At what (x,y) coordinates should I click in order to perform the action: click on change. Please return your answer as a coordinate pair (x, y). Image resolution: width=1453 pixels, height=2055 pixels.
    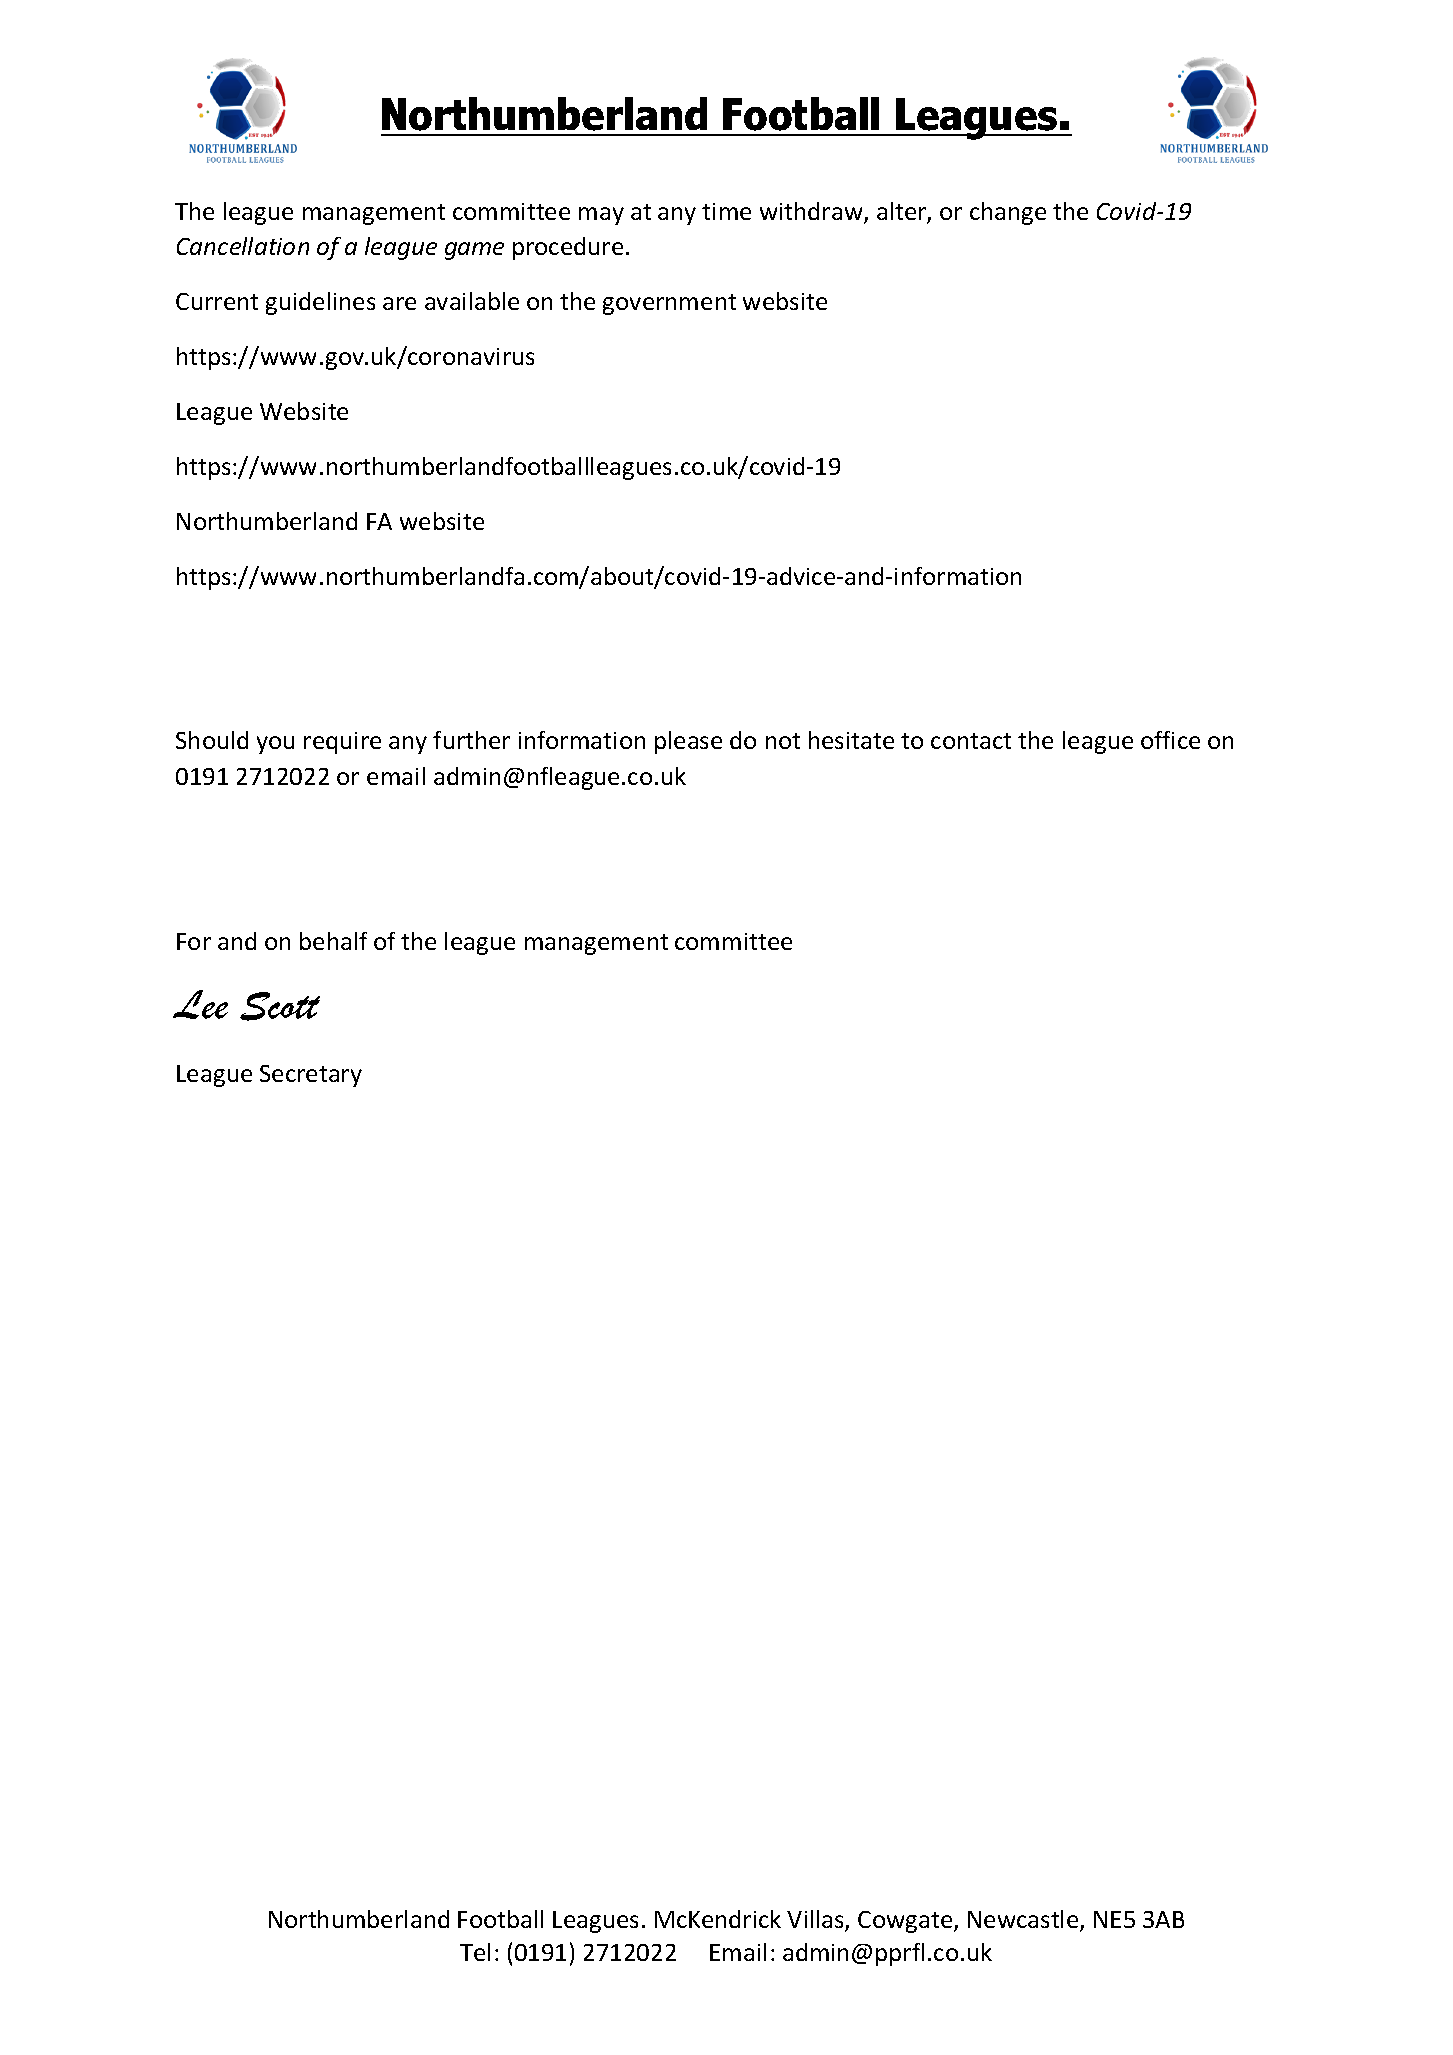
    Looking at the image, I should click on (1008, 213).
